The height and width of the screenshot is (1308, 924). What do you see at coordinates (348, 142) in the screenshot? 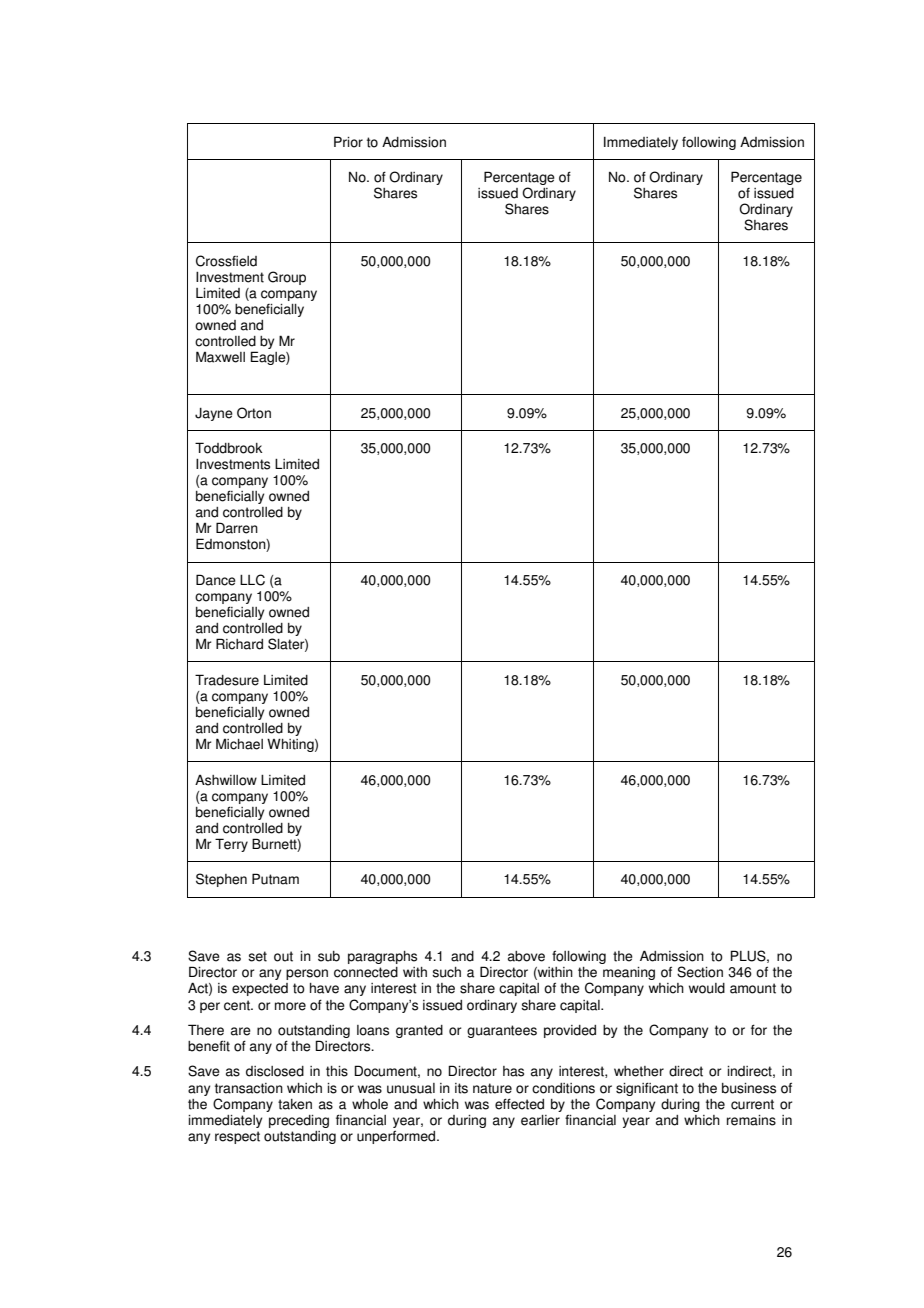
I see `Prior` at bounding box center [348, 142].
